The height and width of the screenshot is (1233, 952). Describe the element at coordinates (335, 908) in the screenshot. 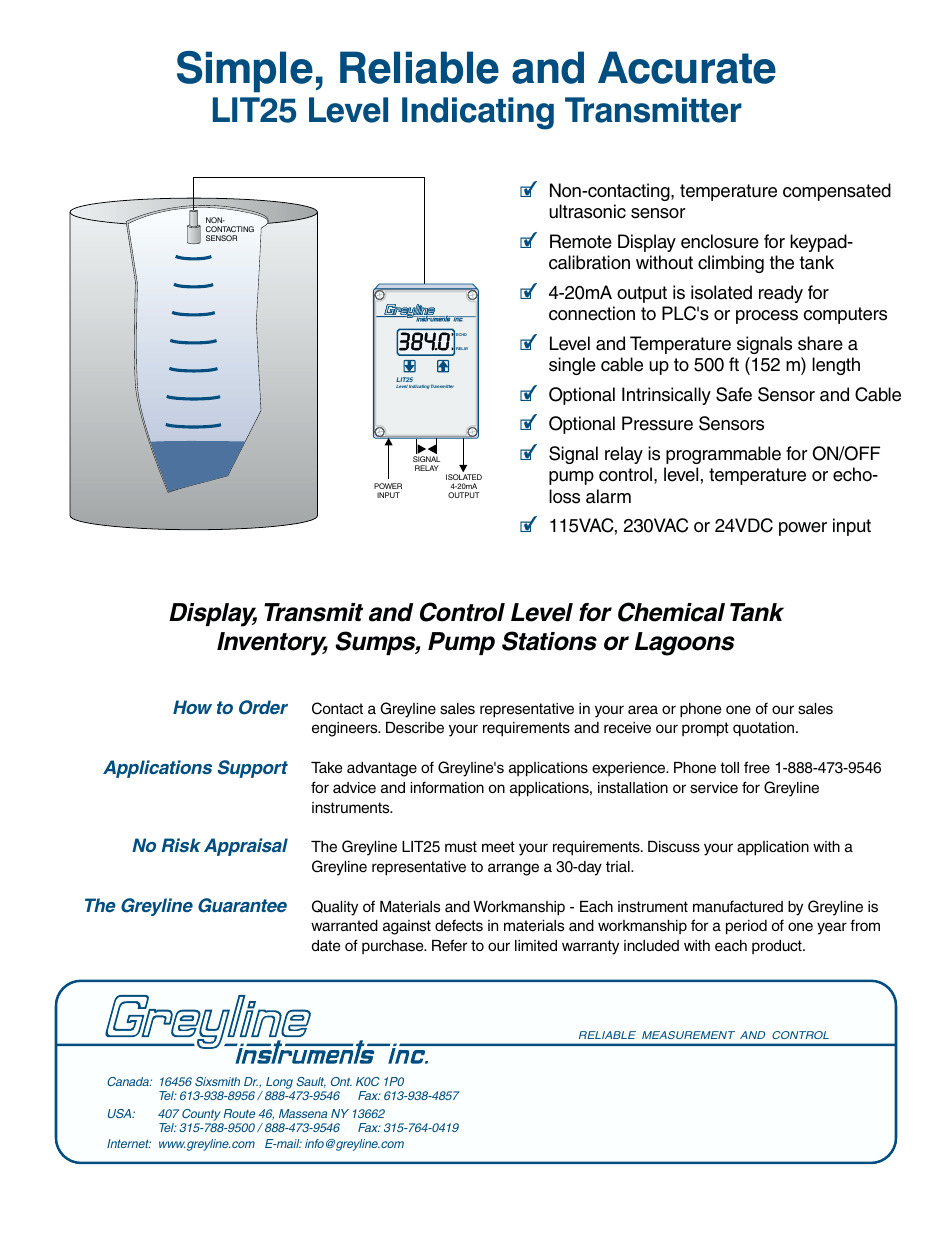

I see `Quality` at that location.
